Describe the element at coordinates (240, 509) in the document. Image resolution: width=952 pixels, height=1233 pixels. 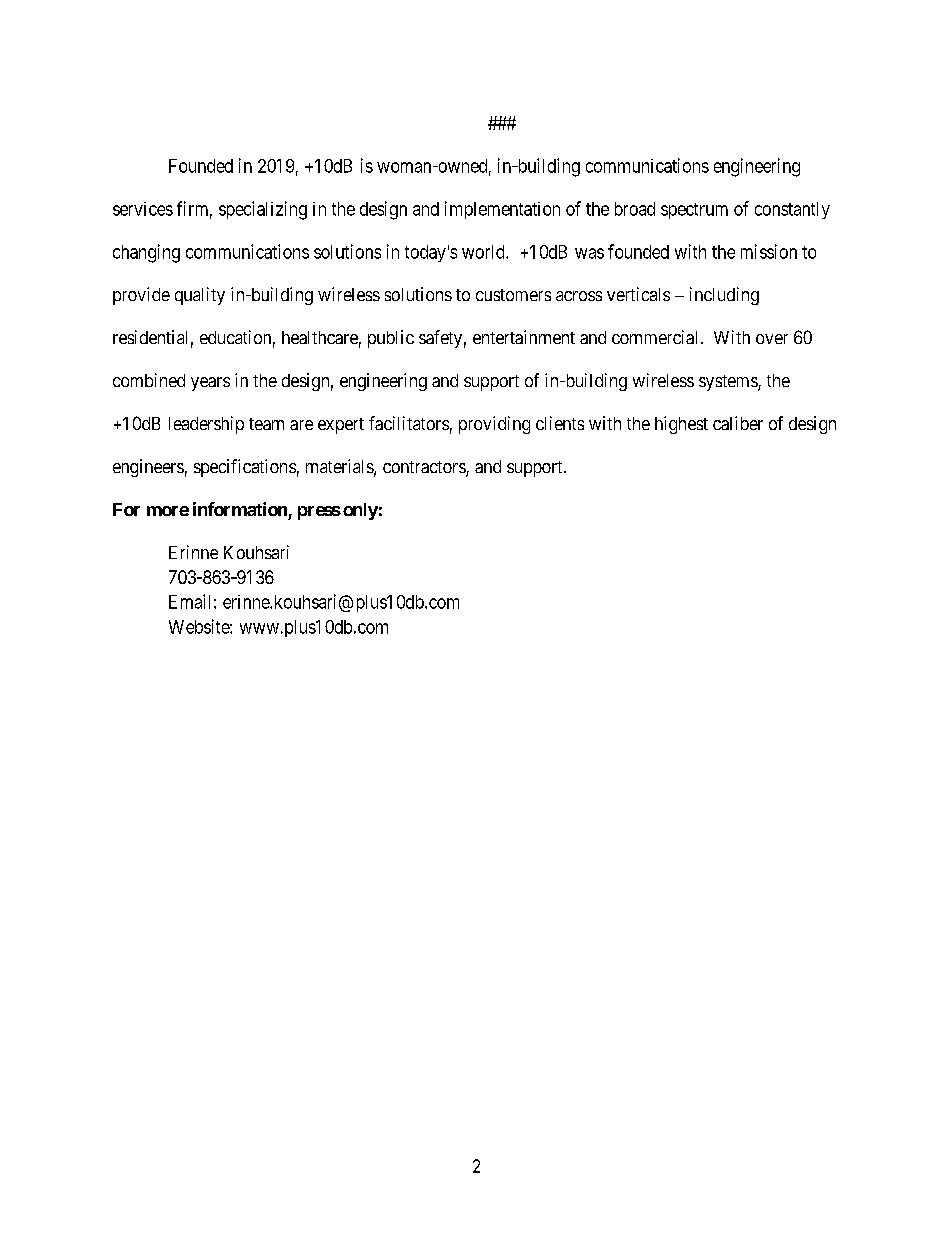
I see `information` at that location.
